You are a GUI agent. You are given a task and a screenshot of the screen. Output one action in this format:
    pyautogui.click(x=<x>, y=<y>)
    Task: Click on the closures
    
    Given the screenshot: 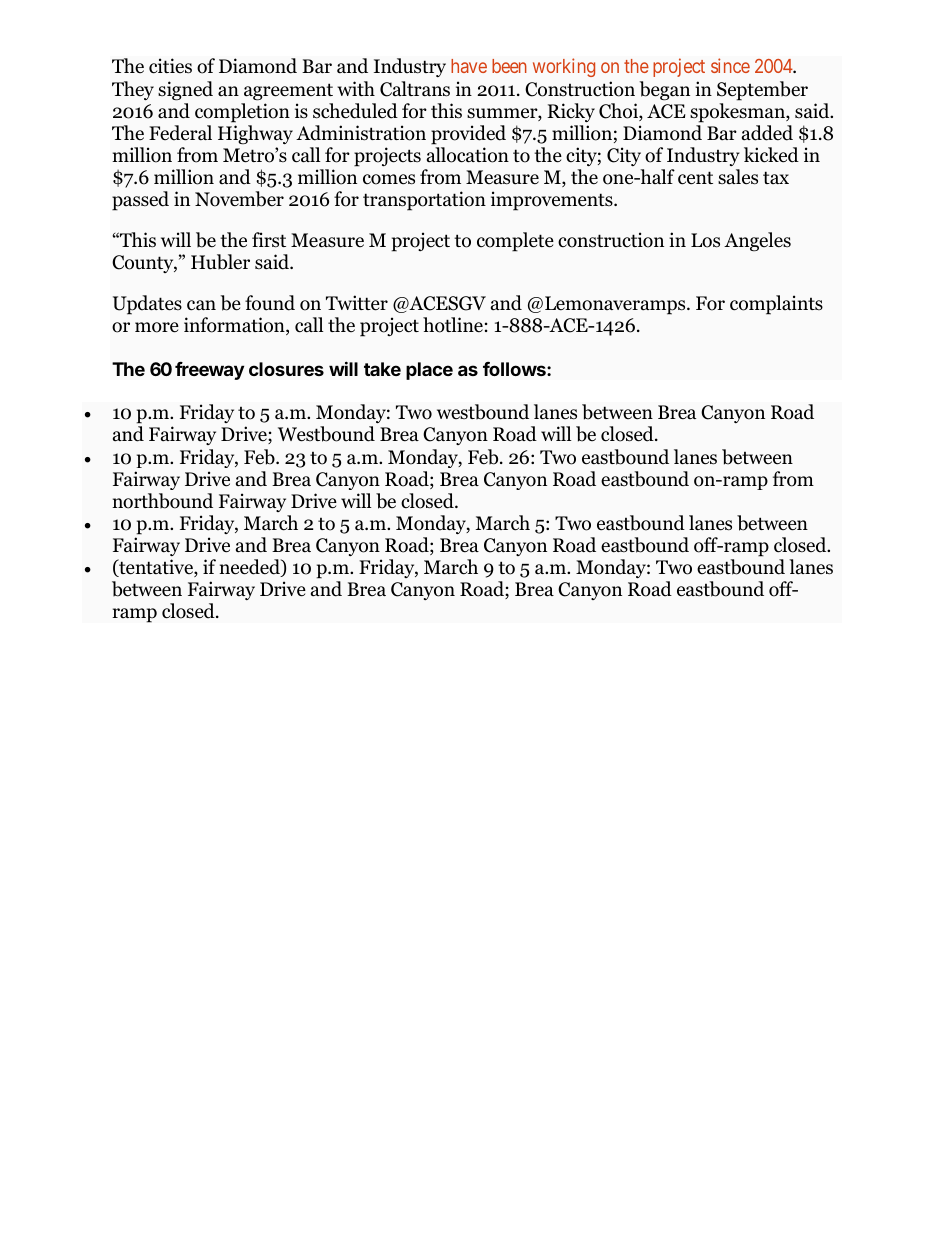 What is the action you would take?
    pyautogui.click(x=286, y=369)
